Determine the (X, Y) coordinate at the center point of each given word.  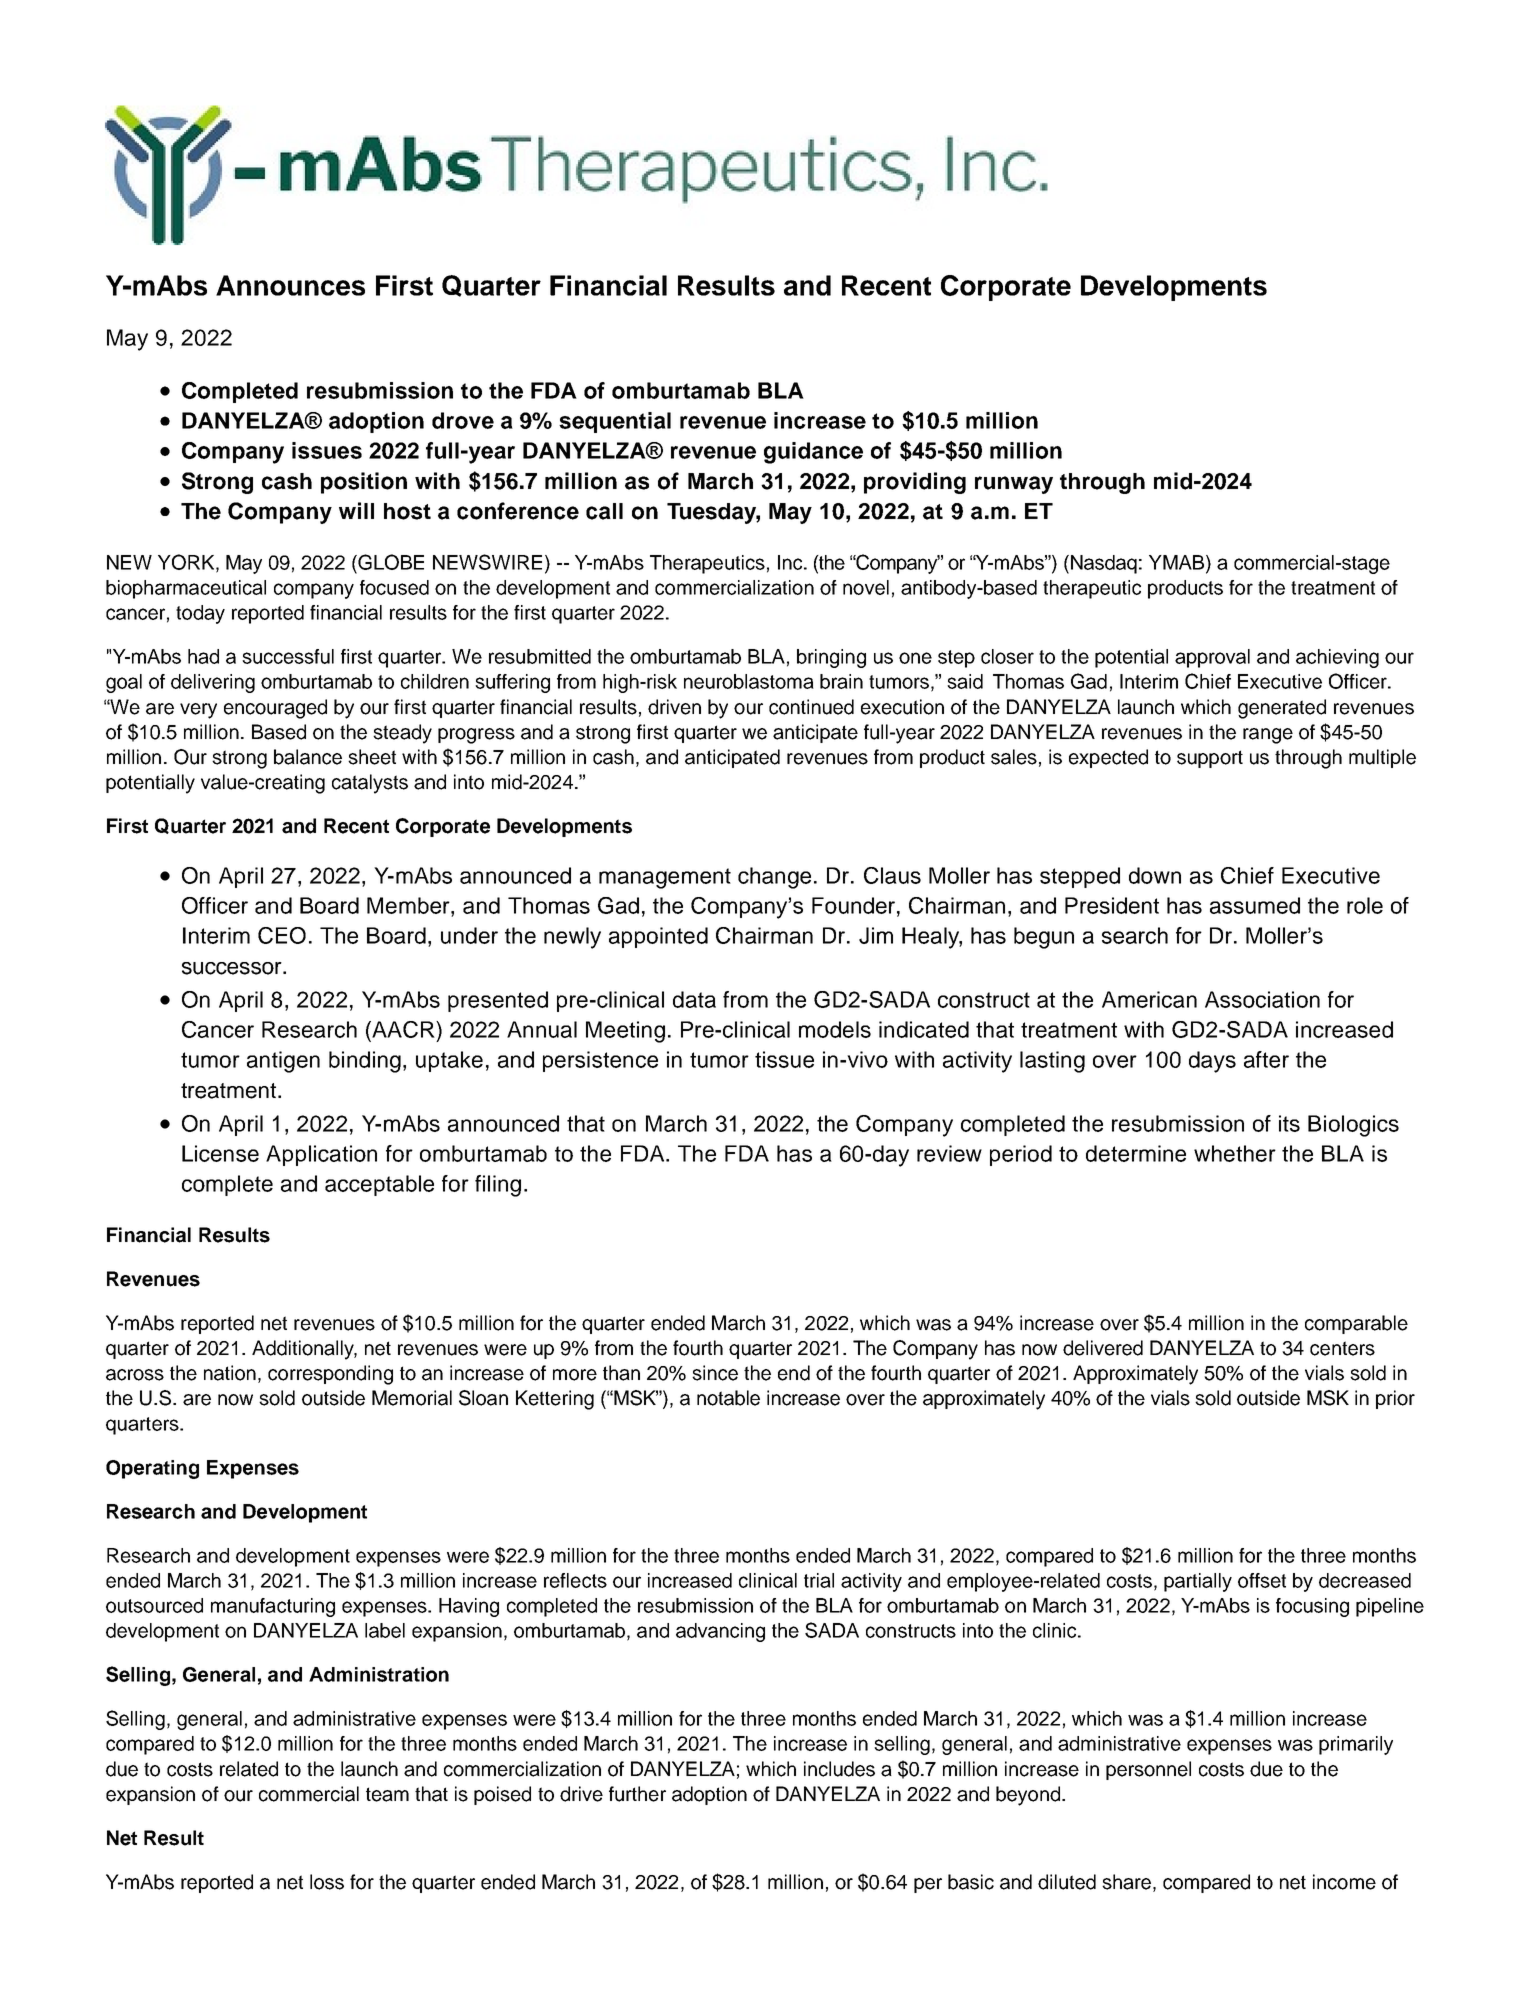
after (1266, 1059)
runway (1014, 485)
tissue (784, 1059)
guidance (813, 453)
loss (327, 1882)
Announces (290, 285)
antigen (283, 1062)
